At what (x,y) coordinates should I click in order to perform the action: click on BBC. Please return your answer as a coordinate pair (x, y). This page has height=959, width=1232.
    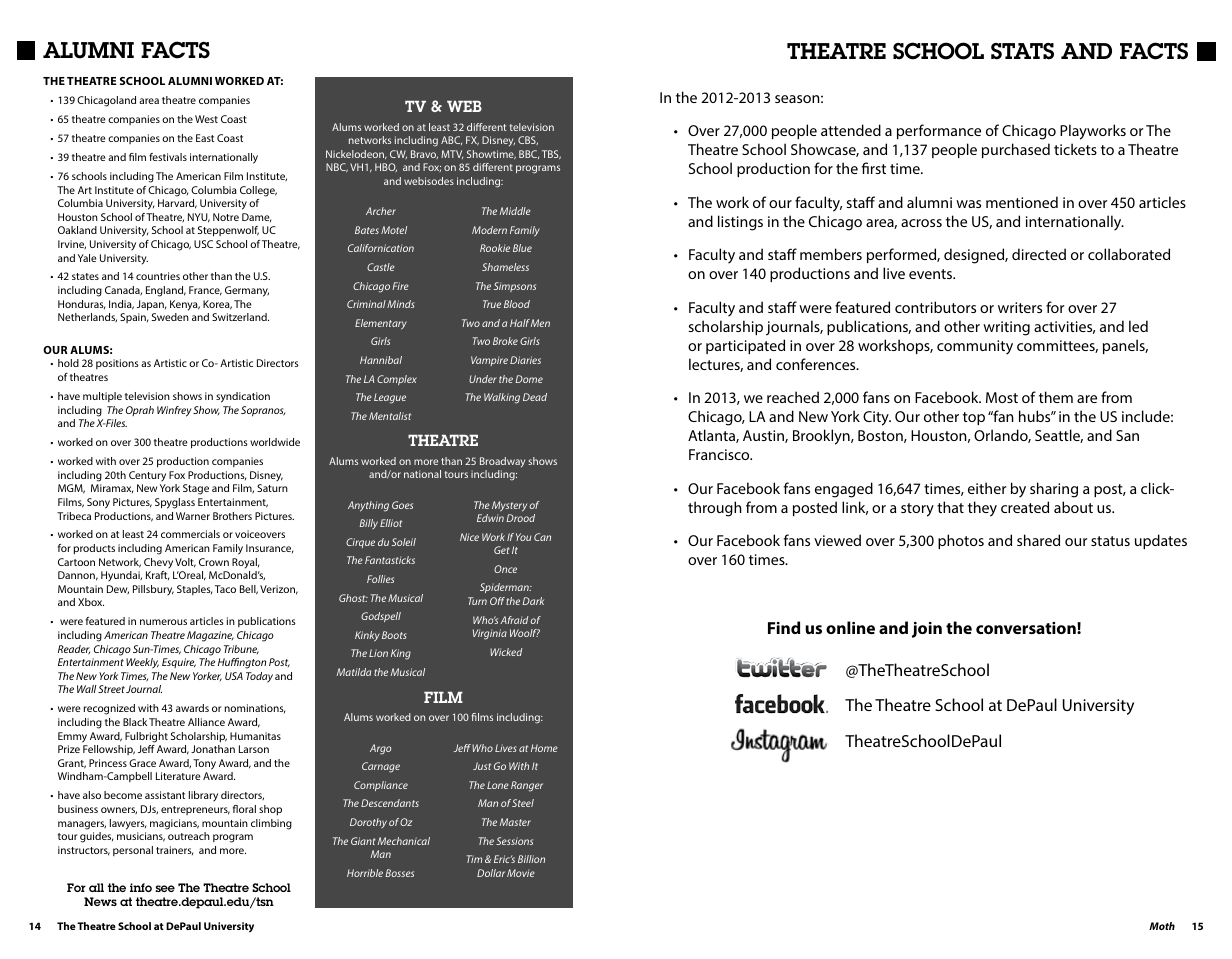
    Looking at the image, I should click on (529, 154).
